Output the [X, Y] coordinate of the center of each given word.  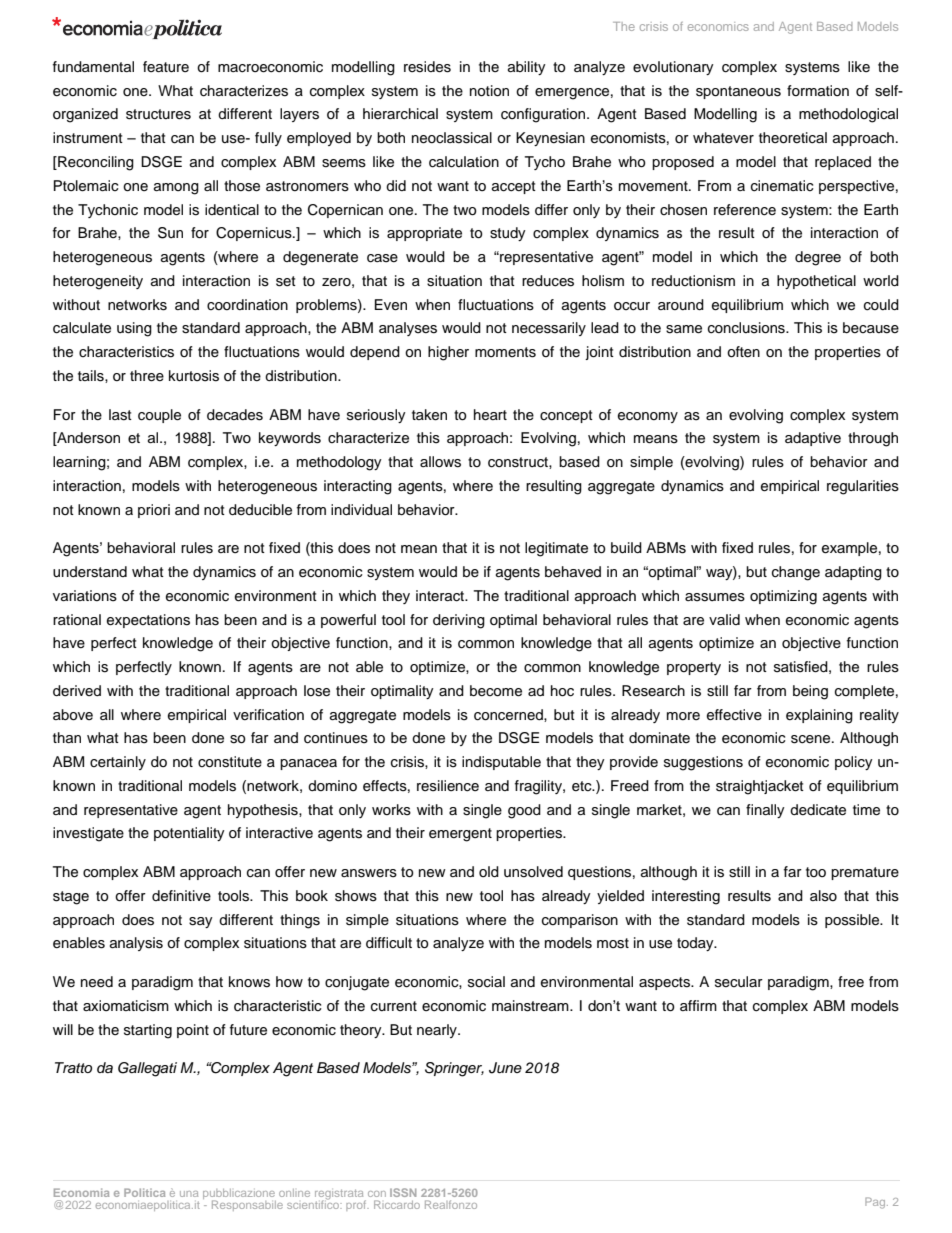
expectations [148, 621]
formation [818, 90]
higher [448, 353]
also [823, 896]
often [743, 352]
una [189, 1194]
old [489, 872]
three [147, 376]
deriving [459, 621]
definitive [181, 896]
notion [489, 91]
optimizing [783, 597]
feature [166, 67]
